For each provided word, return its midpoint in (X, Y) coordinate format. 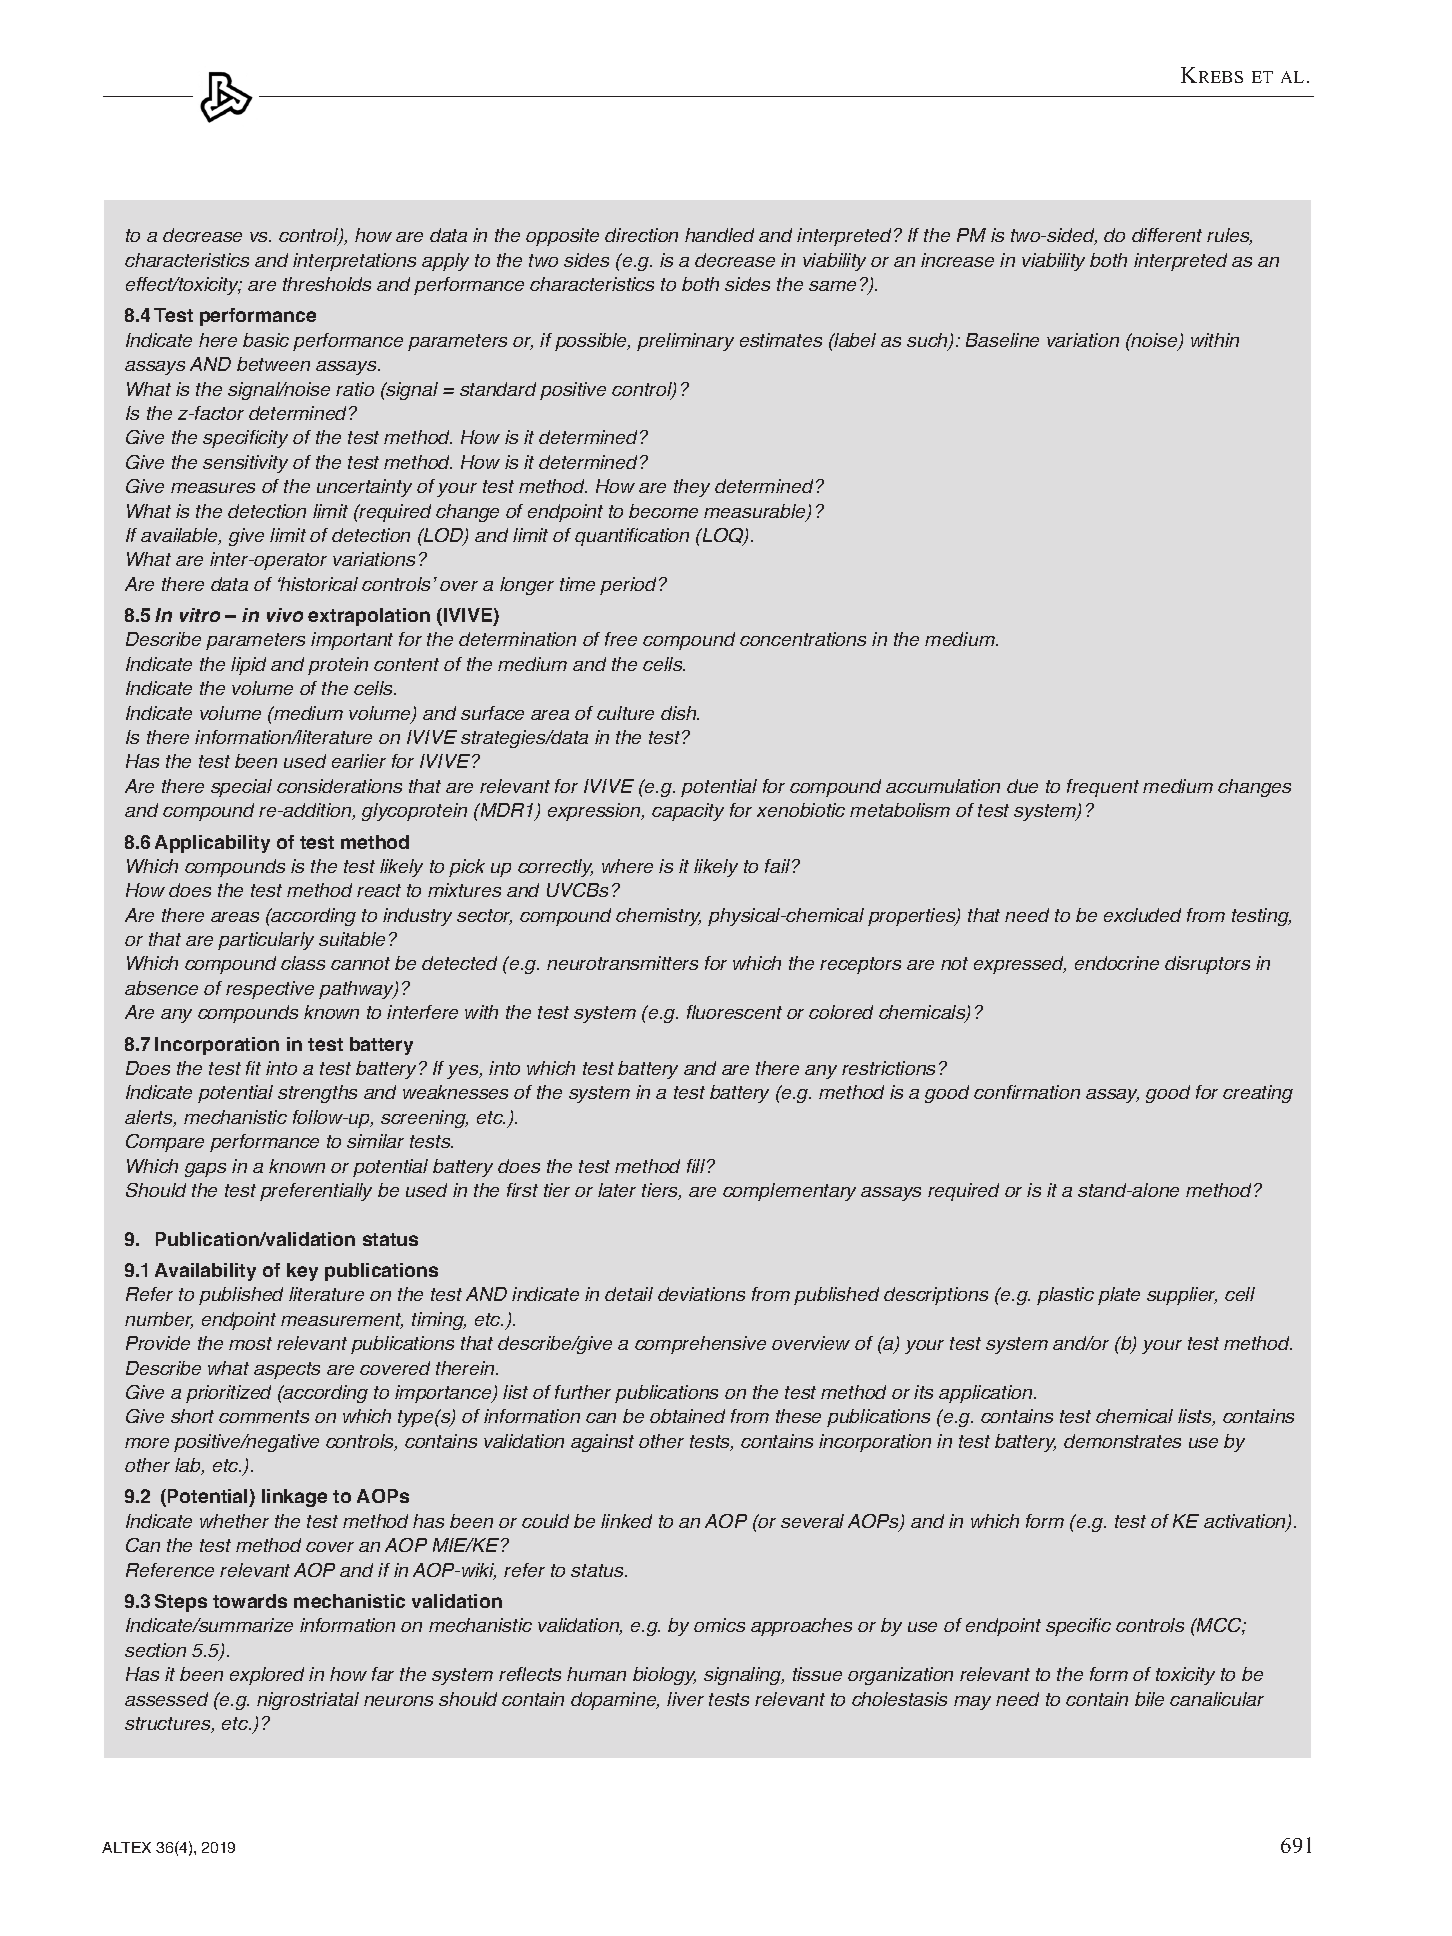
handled (719, 235)
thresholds (327, 284)
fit (253, 1068)
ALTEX (126, 1847)
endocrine (1117, 963)
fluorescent (734, 1012)
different (1167, 235)
